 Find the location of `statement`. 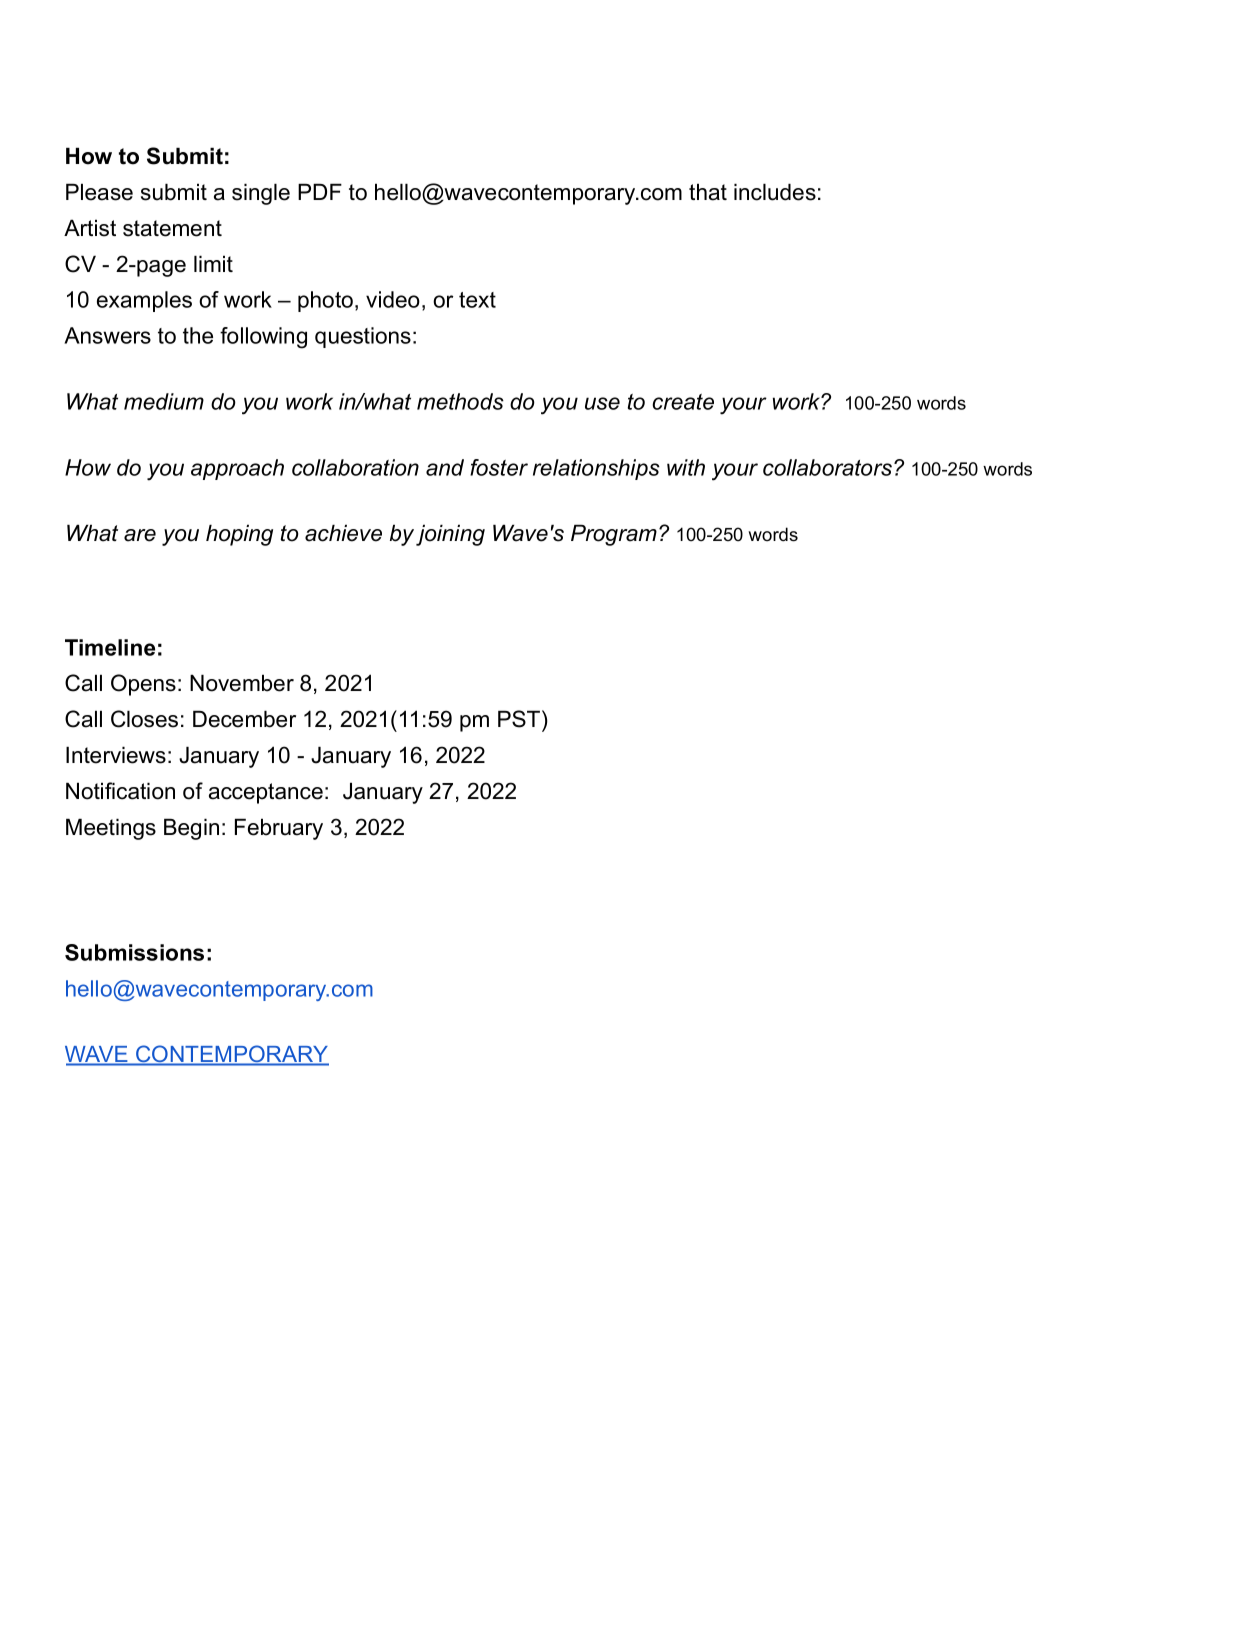

statement is located at coordinates (172, 228).
